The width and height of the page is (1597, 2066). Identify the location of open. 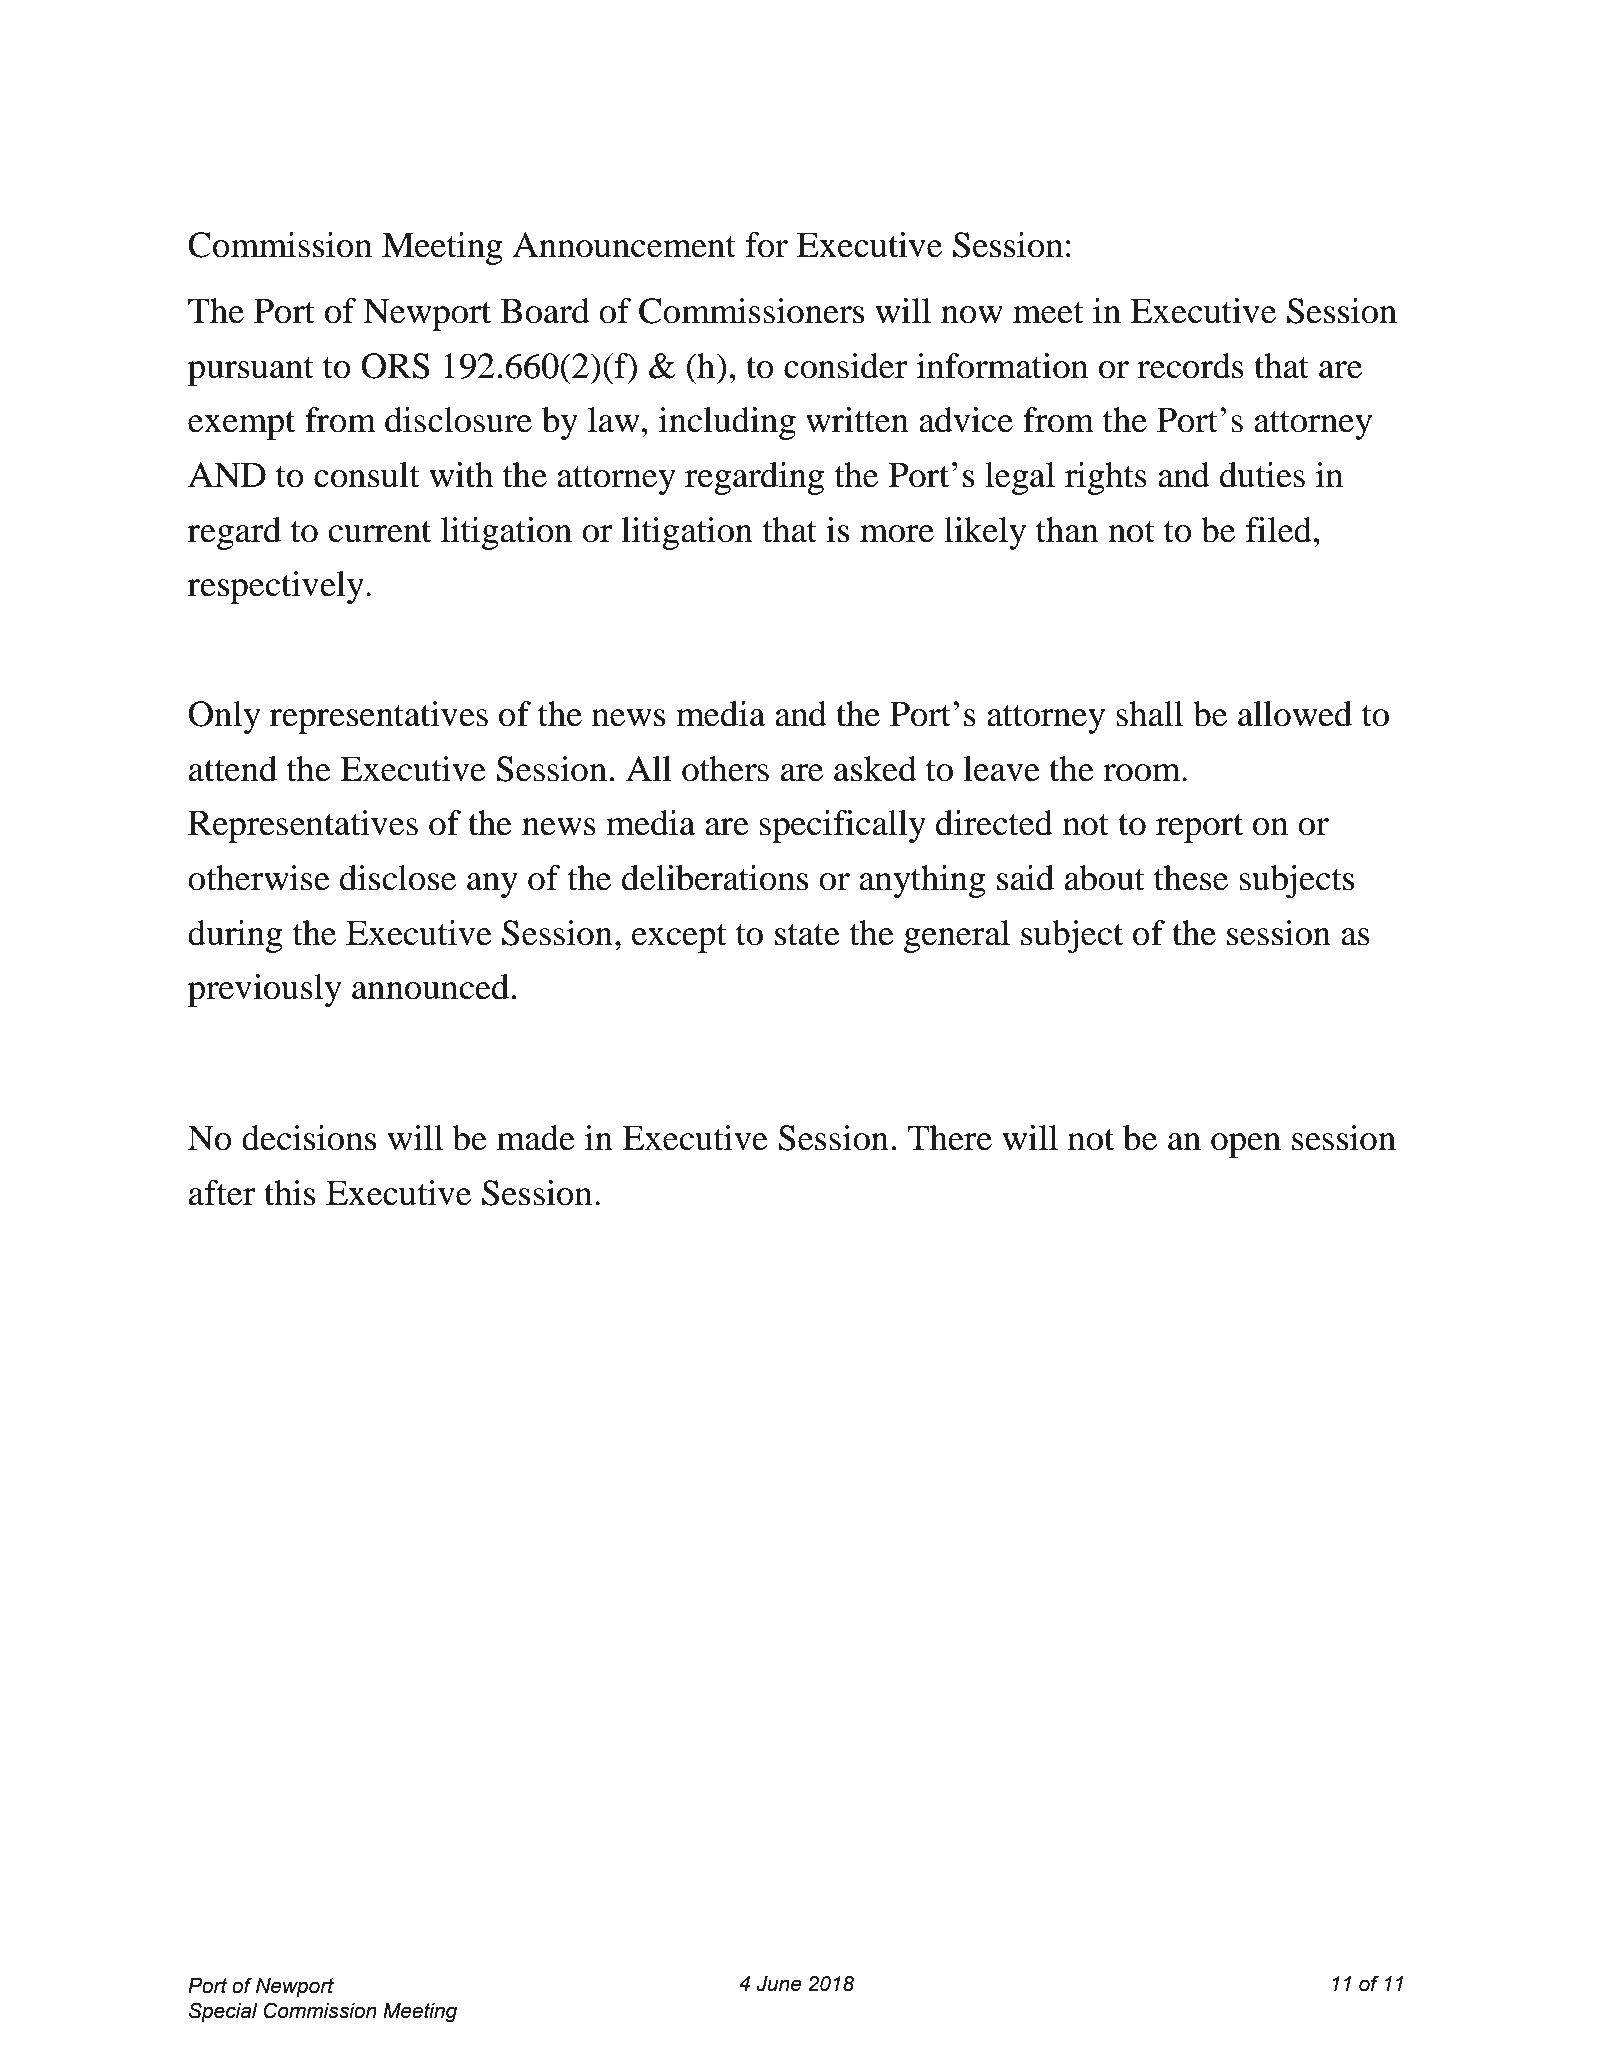
(1246, 1145).
